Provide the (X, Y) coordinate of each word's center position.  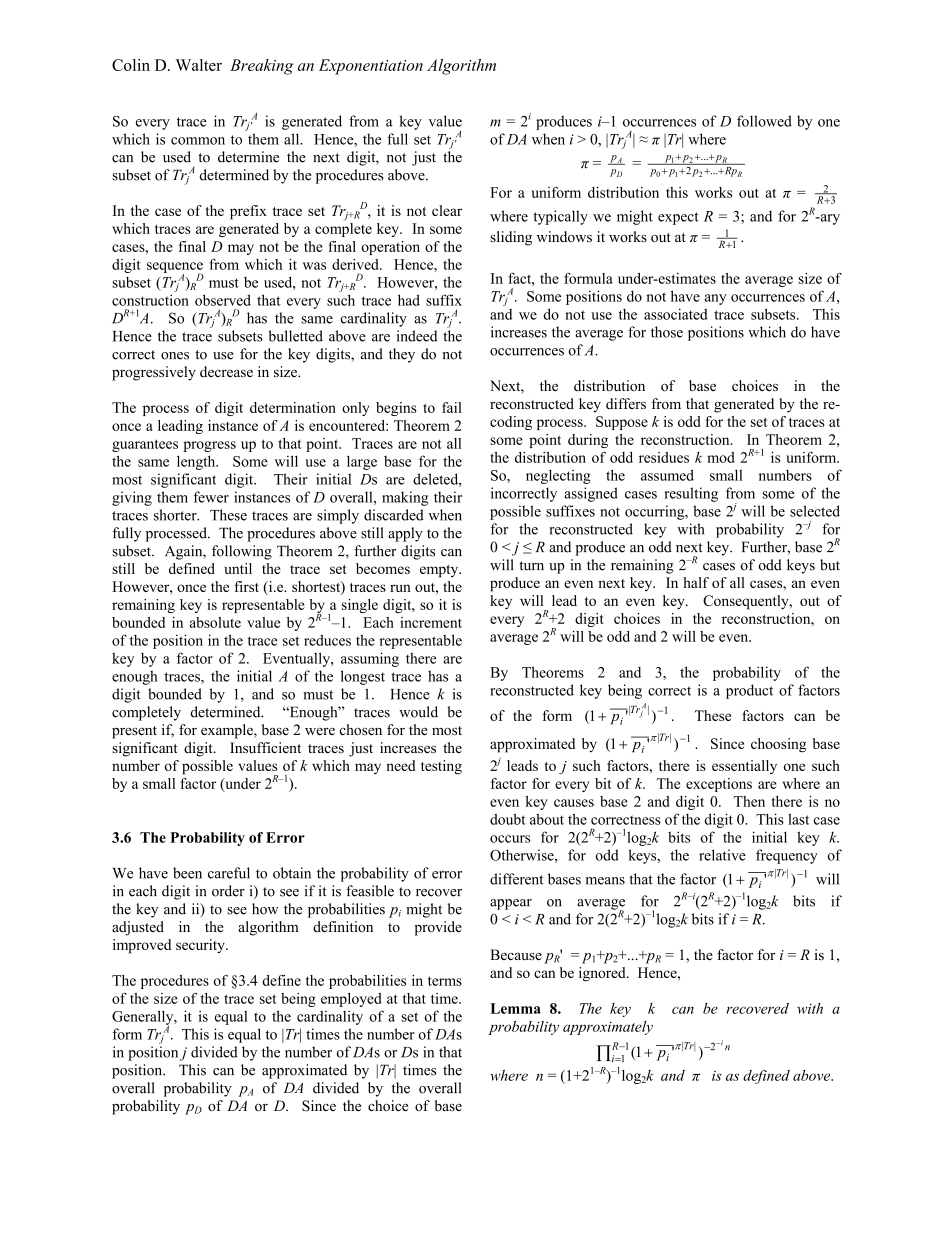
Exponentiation (371, 67)
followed (764, 121)
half (696, 582)
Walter (199, 65)
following (242, 552)
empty (440, 571)
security (201, 946)
